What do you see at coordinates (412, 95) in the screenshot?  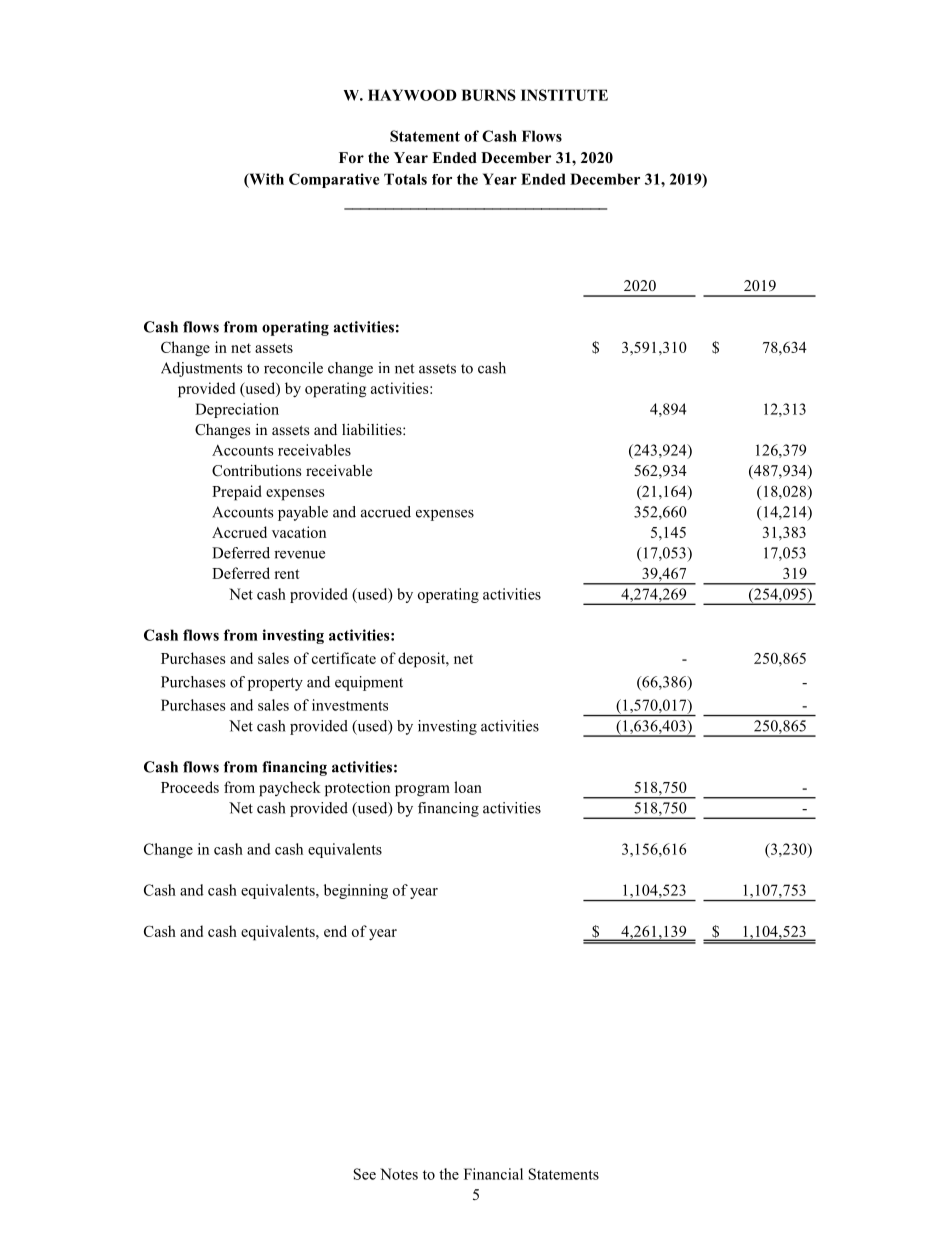 I see `HAYWOOD` at bounding box center [412, 95].
